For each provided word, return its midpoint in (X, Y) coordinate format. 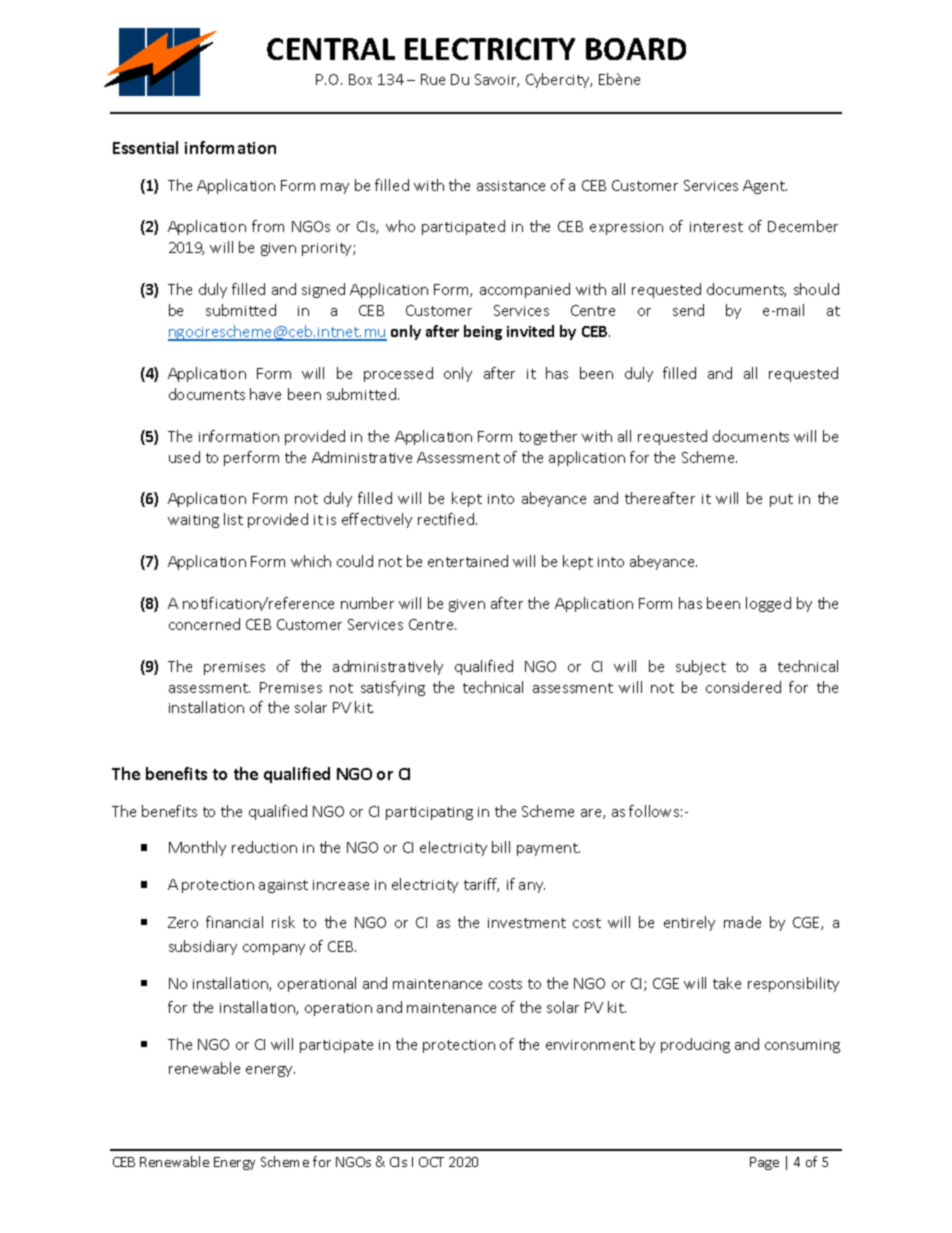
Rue (433, 79)
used (184, 457)
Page (764, 1163)
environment (590, 1045)
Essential (145, 147)
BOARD (636, 49)
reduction (264, 847)
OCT (431, 1162)
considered (743, 687)
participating (429, 813)
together (548, 437)
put (781, 500)
